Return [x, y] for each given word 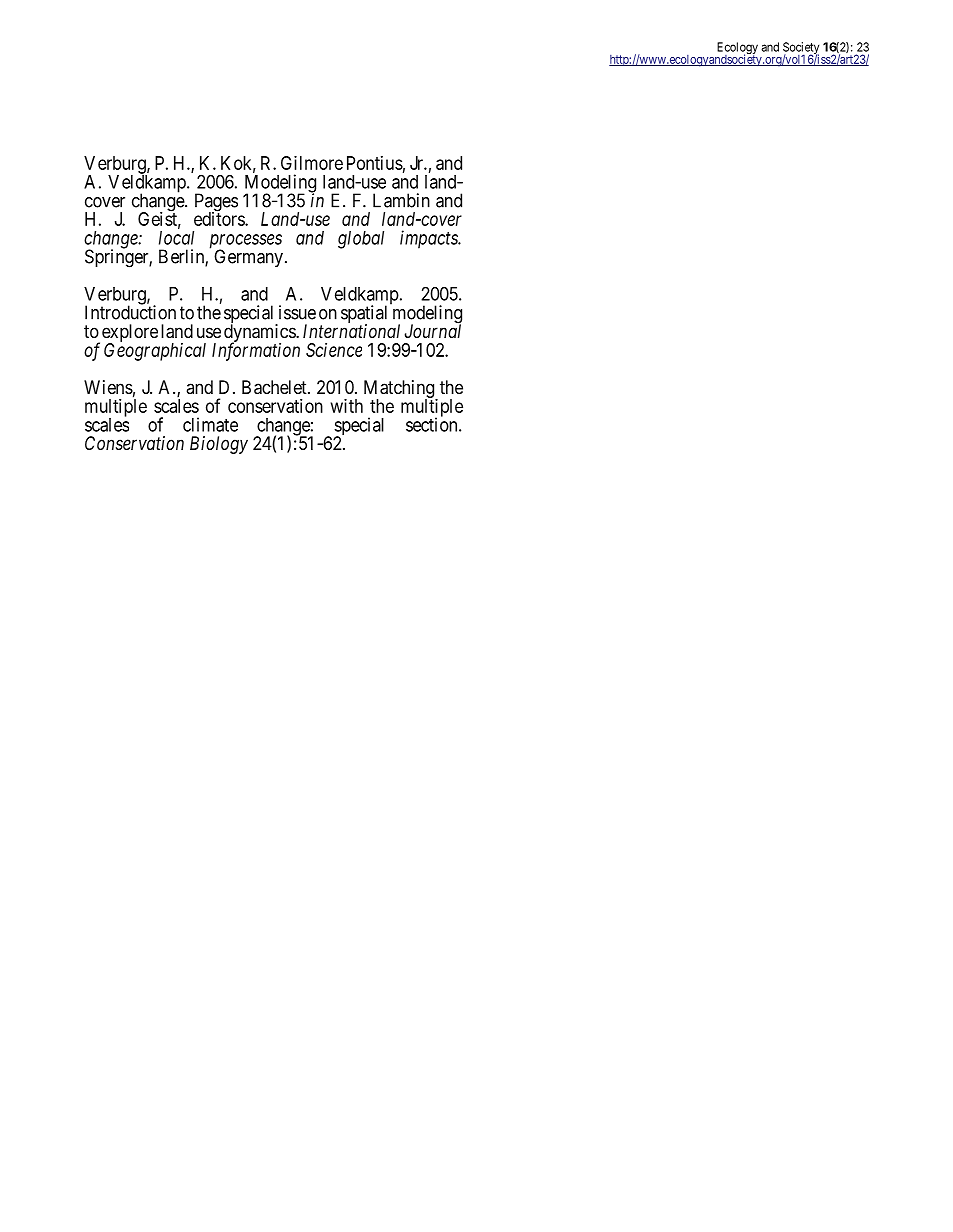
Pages [216, 203]
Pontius [375, 163]
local [176, 238]
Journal [433, 330]
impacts [430, 239]
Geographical [155, 351]
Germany [248, 258]
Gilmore [312, 163]
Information [256, 351]
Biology [219, 445]
